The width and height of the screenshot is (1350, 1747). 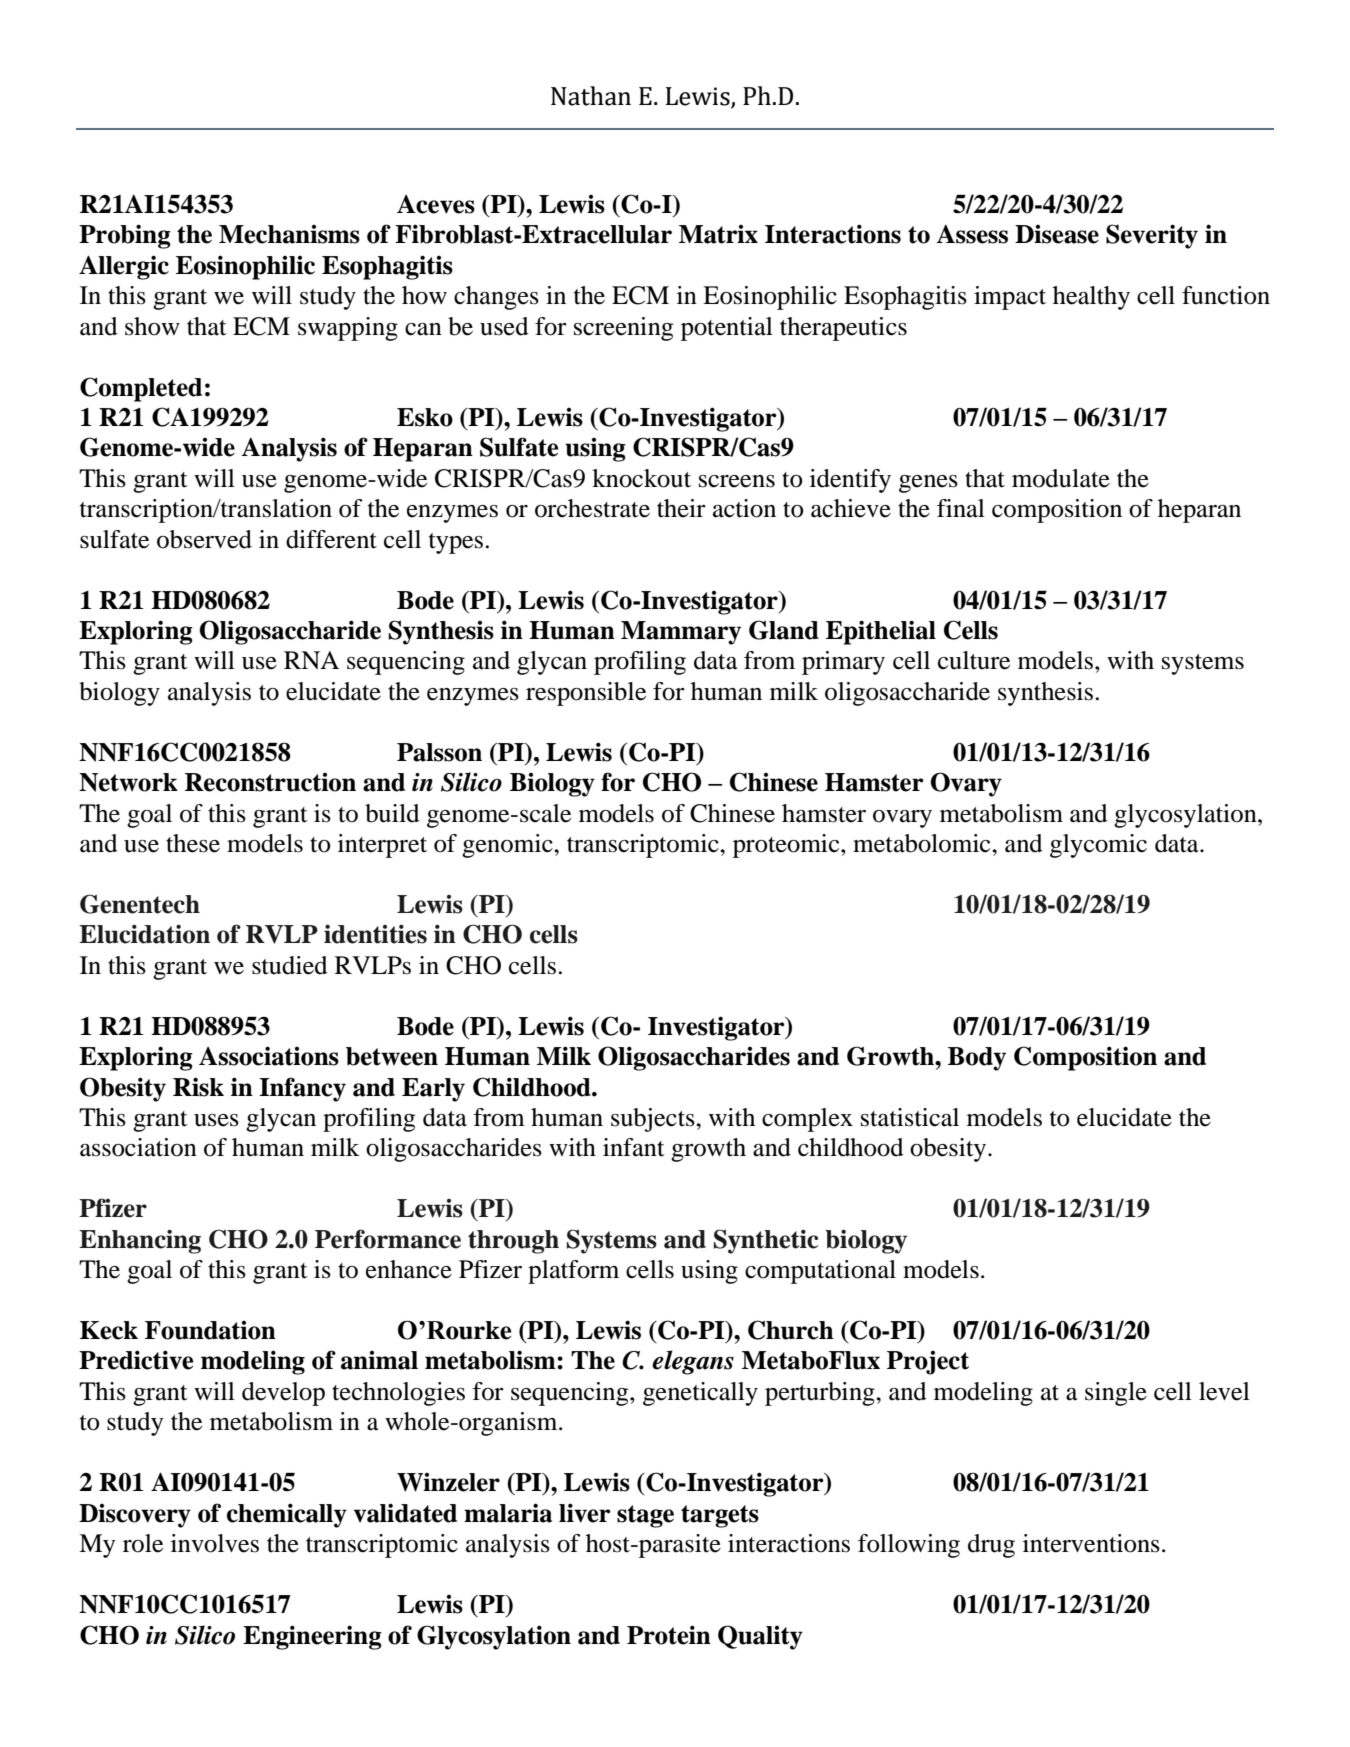 I want to click on involves, so click(x=215, y=1543).
